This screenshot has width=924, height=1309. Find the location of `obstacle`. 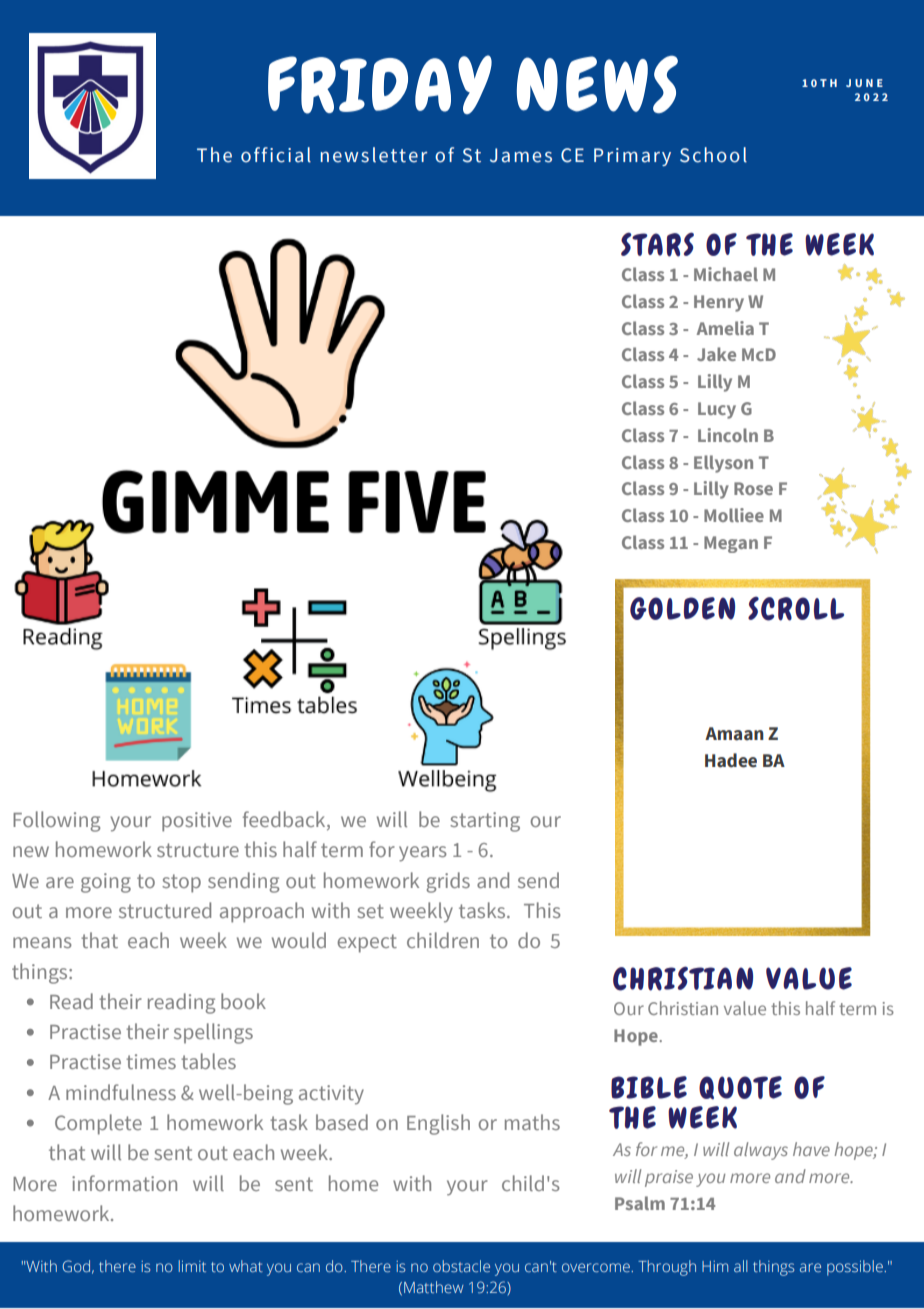

obstacle is located at coordinates (461, 1266).
